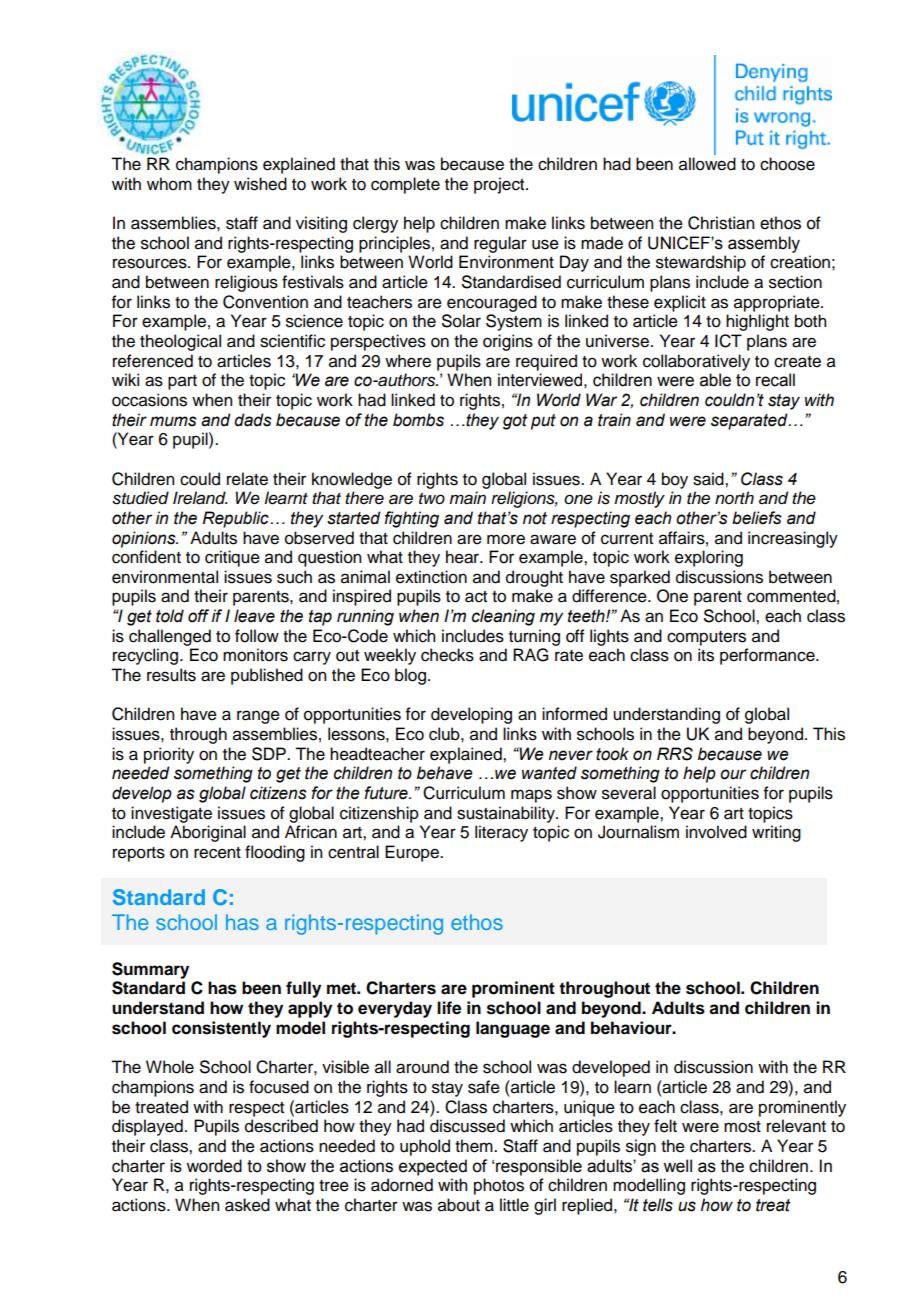  Describe the element at coordinates (169, 755) in the screenshot. I see `priority` at that location.
